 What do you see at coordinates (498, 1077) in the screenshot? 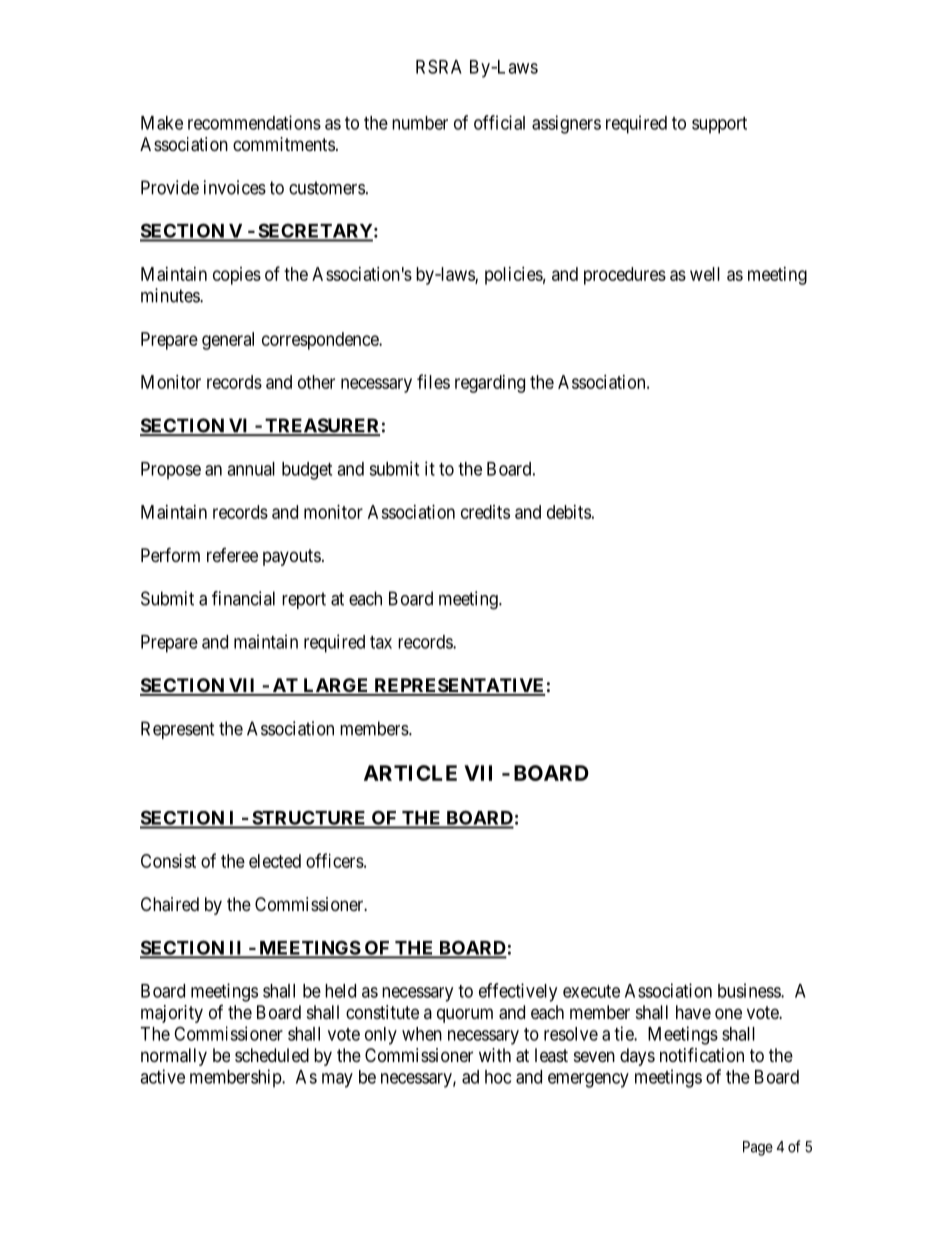
I see `hoc` at bounding box center [498, 1077].
